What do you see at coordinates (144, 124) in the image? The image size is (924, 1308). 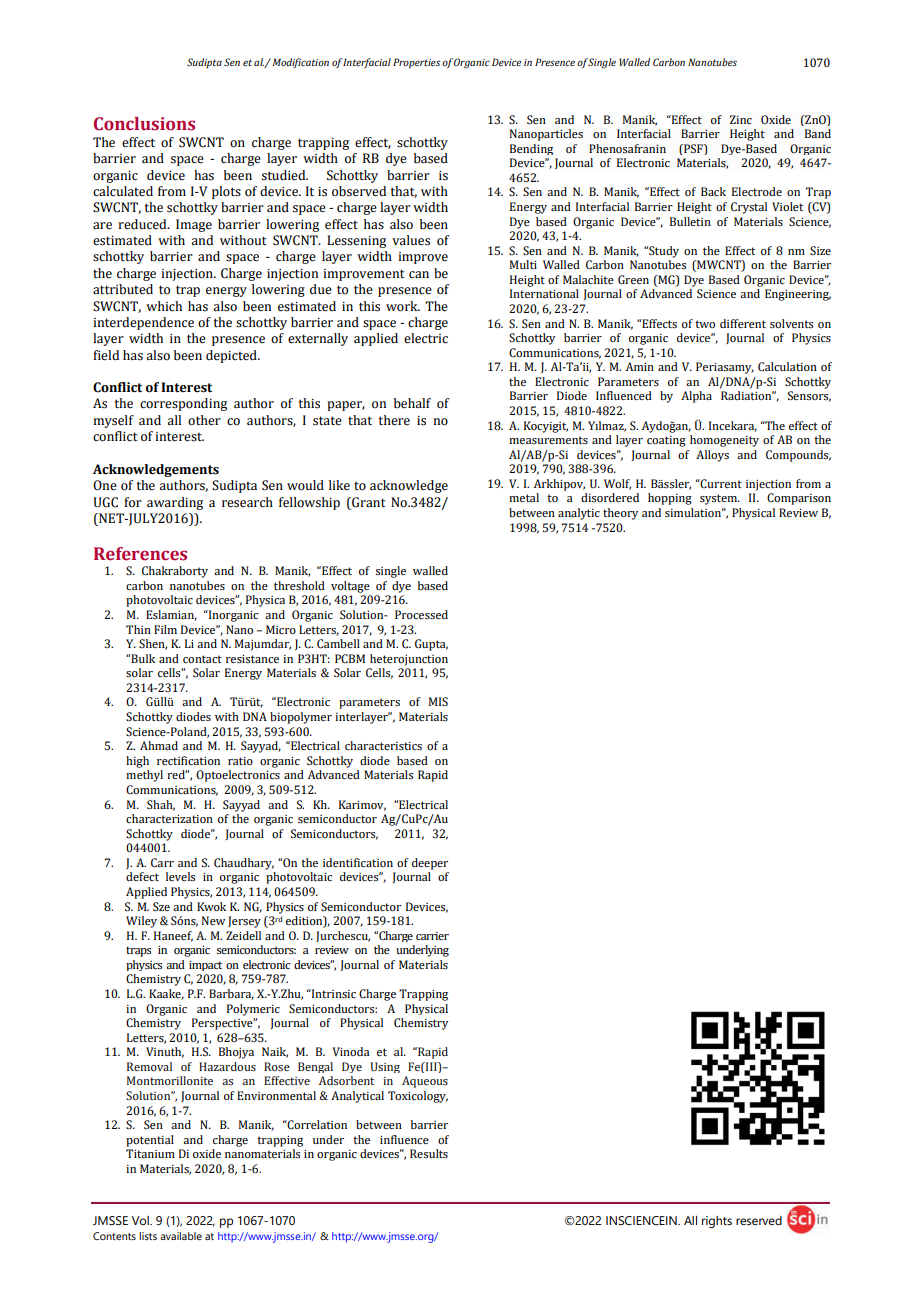 I see `Conclusions` at bounding box center [144, 124].
